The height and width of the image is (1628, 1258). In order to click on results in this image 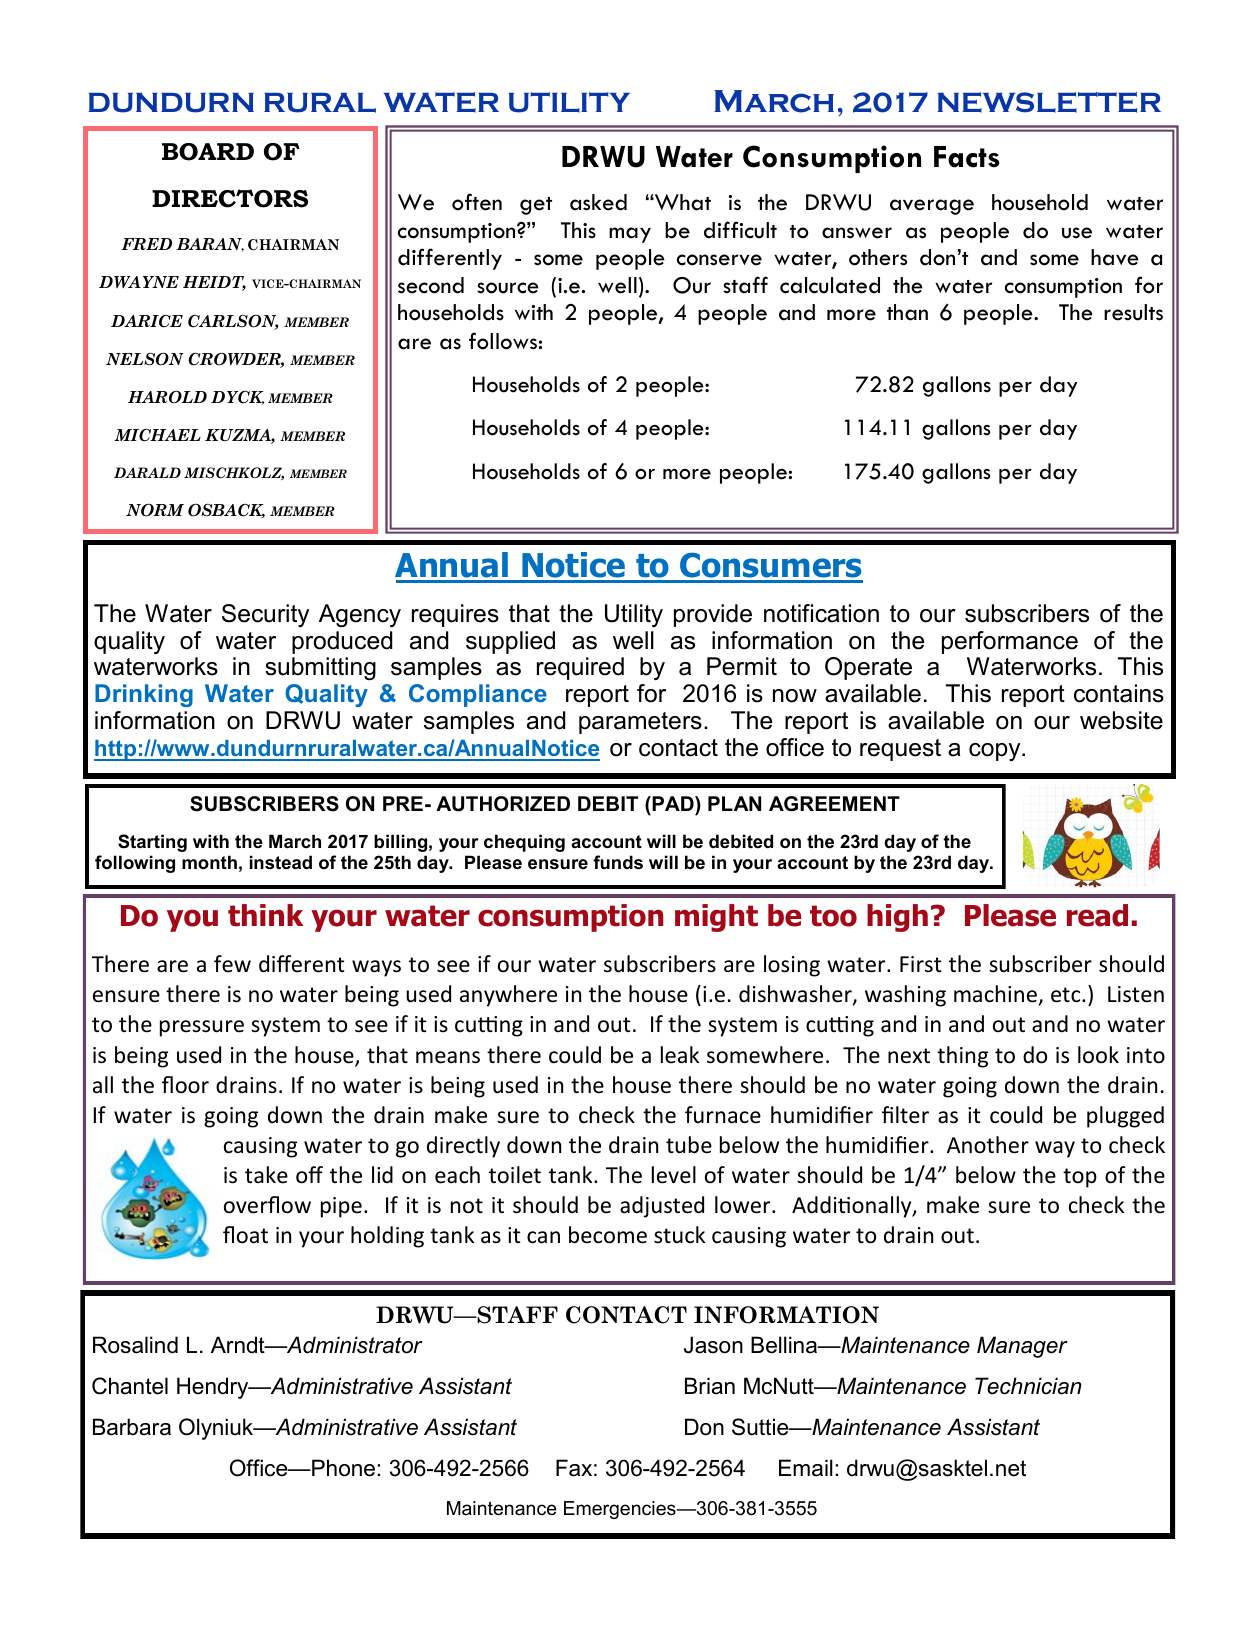, I will do `click(1133, 312)`.
